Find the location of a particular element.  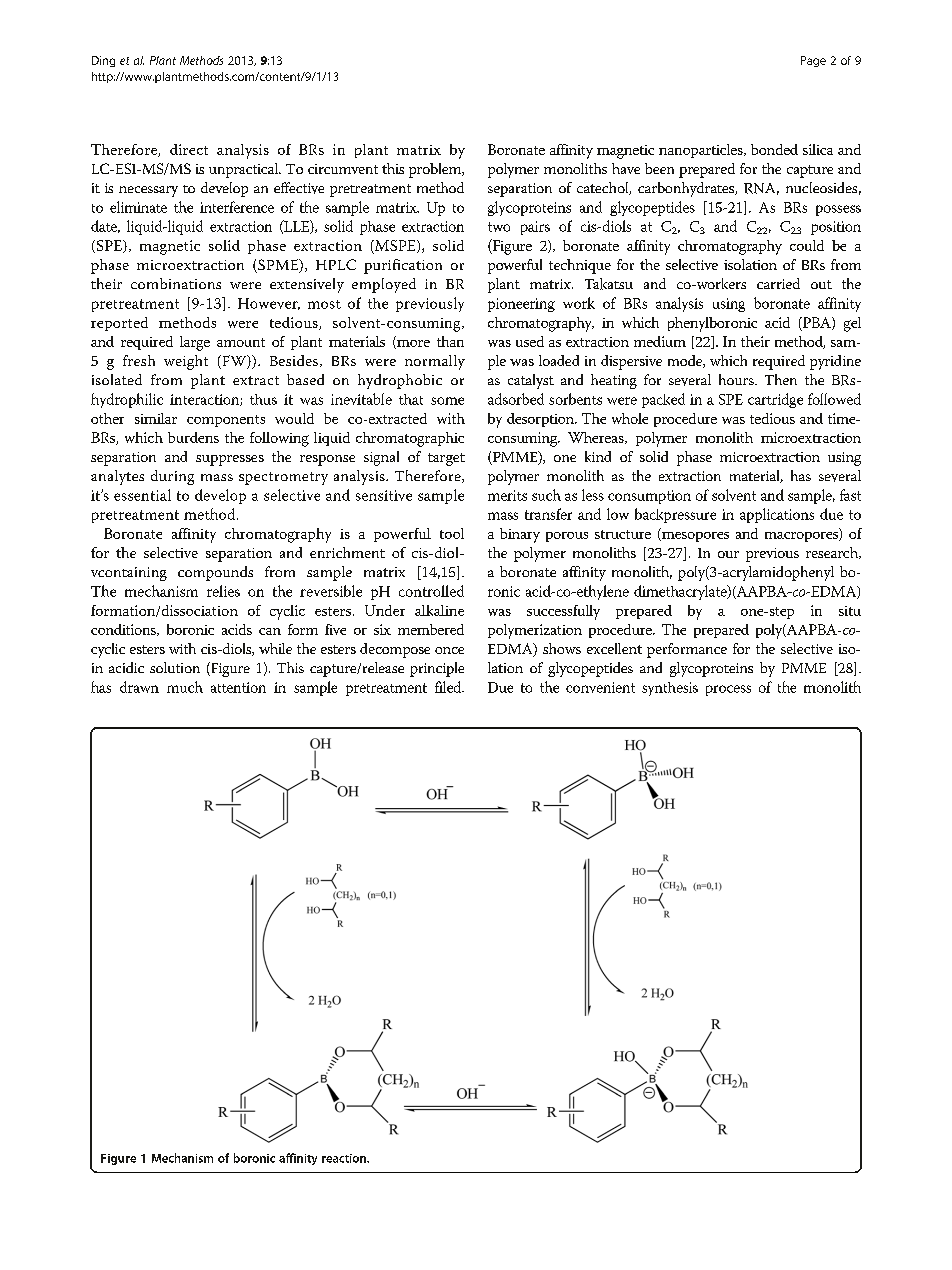

Then is located at coordinates (781, 379).
